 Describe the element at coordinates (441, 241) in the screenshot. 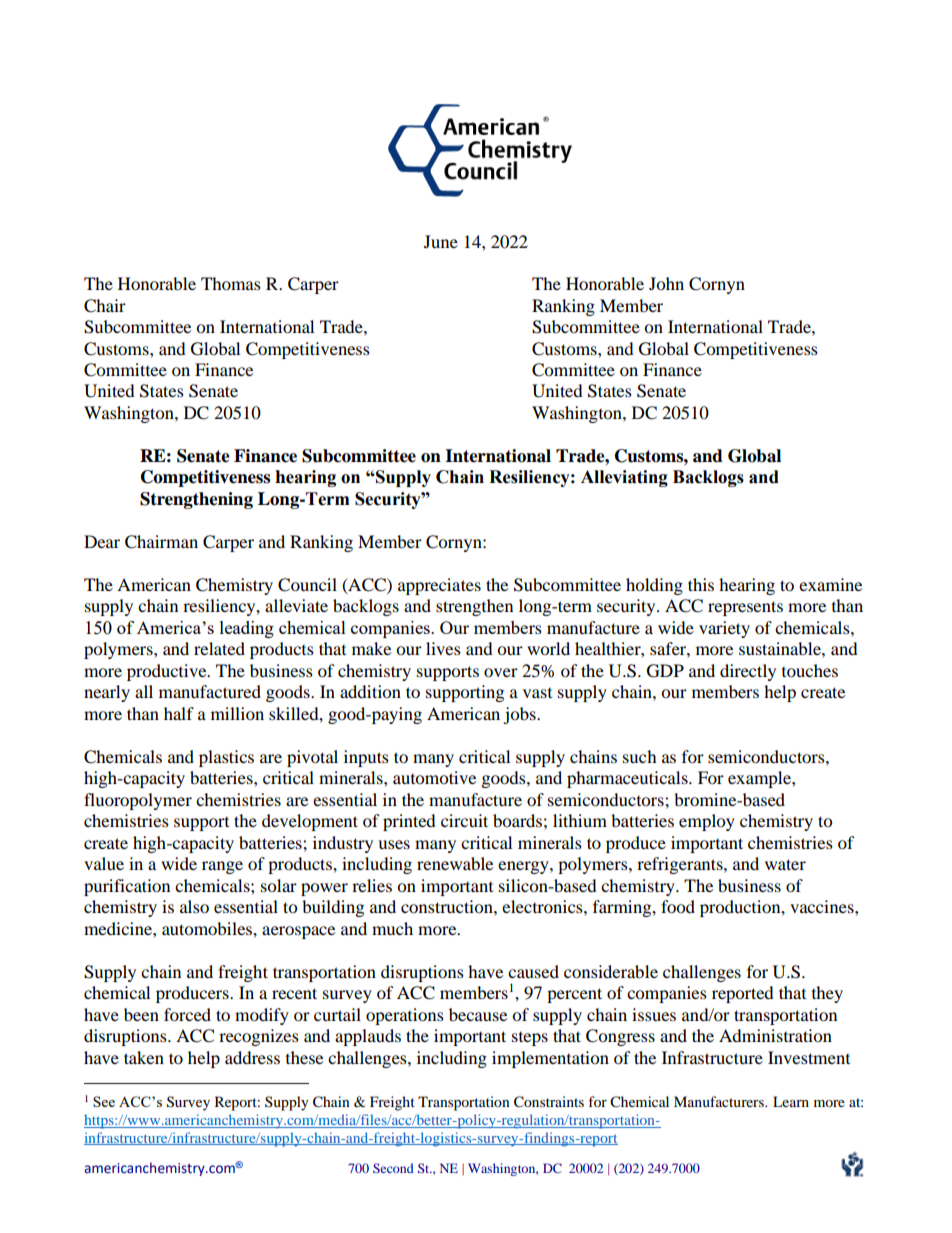

I see `June` at that location.
